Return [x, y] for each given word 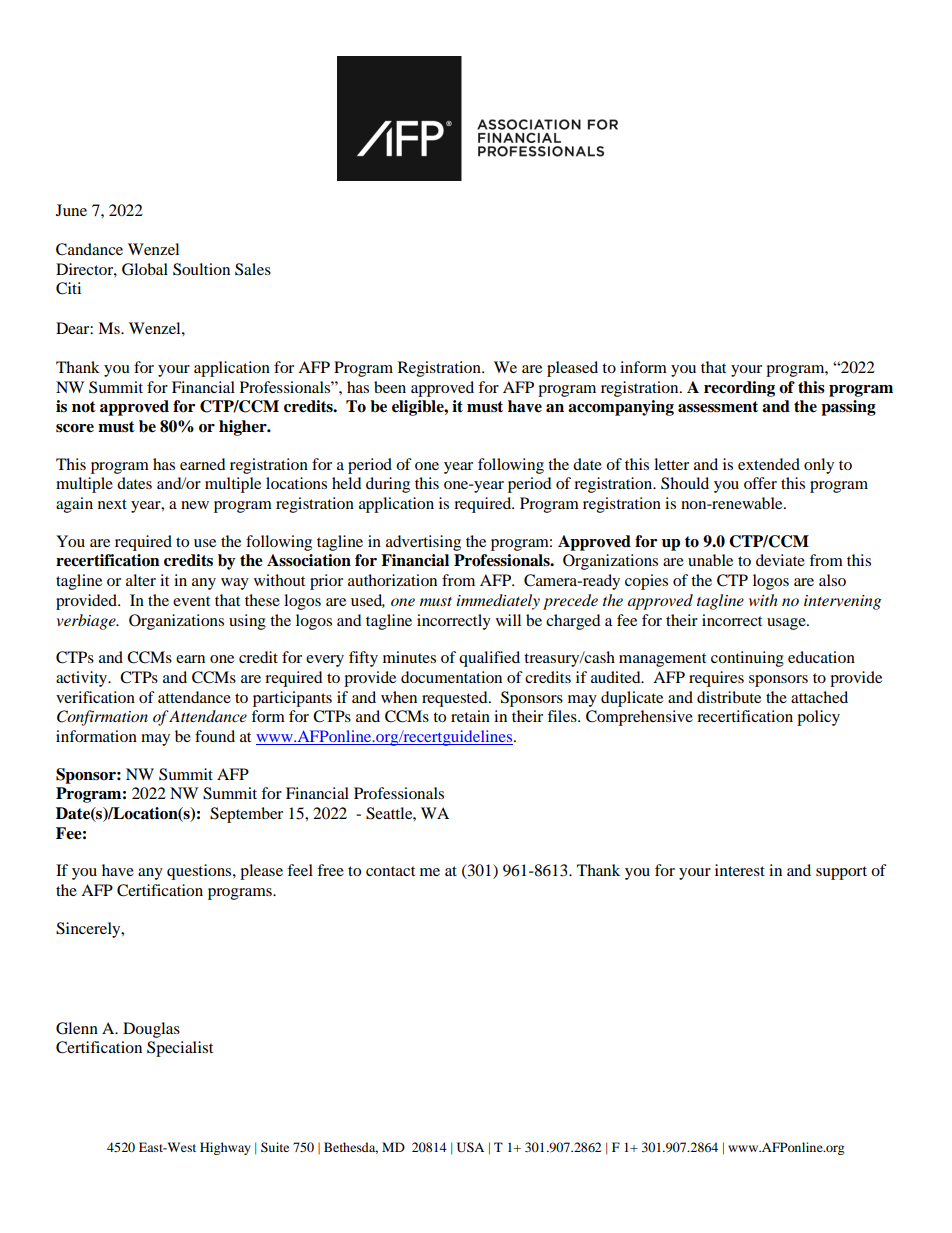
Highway [225, 1148]
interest [740, 870]
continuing [747, 659]
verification [95, 697]
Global [145, 269]
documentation [451, 677]
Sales [253, 269]
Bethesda [351, 1148]
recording [739, 389]
